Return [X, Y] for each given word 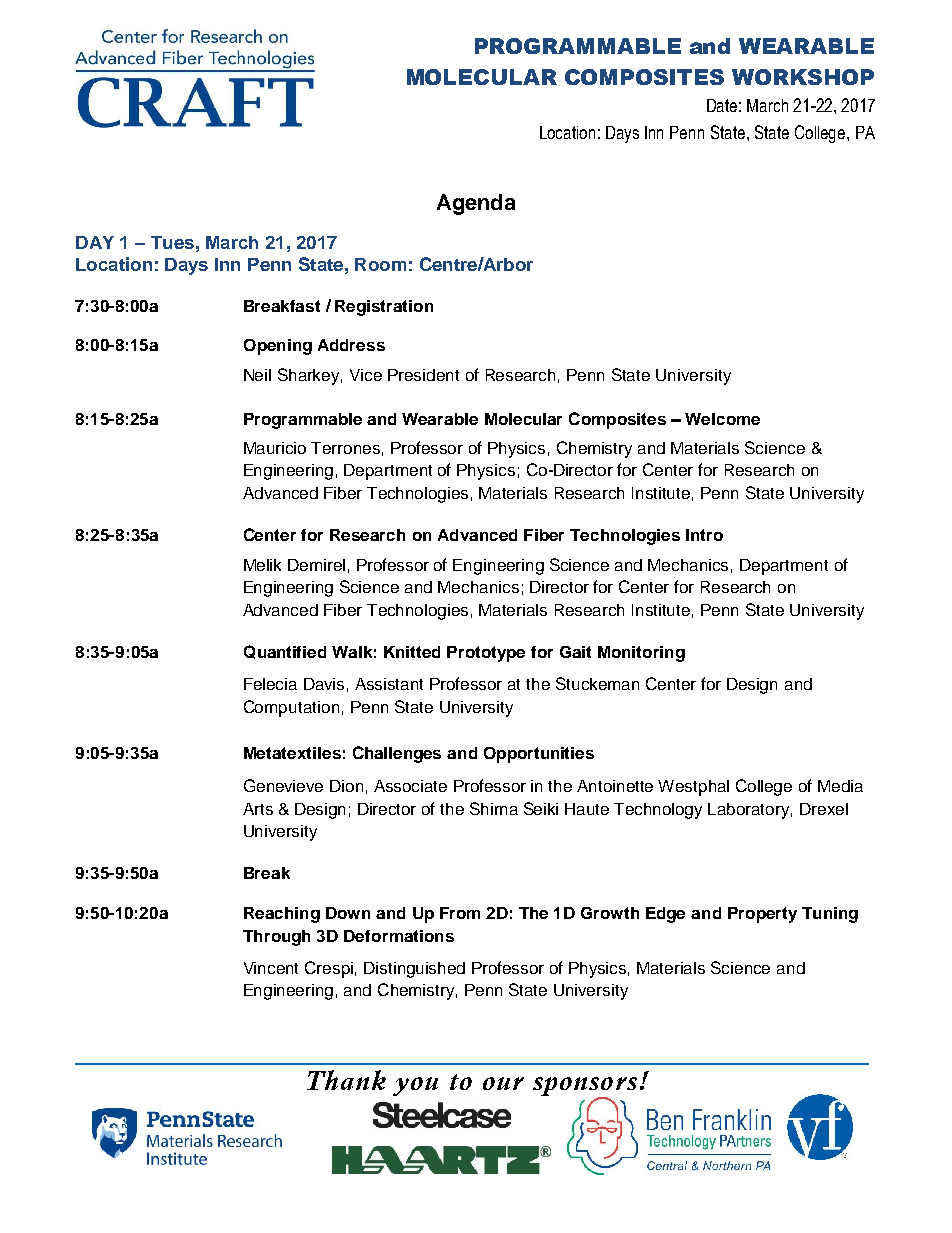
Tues [172, 242]
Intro [704, 535]
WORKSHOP [803, 77]
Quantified [285, 652]
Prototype [486, 654]
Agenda [476, 204]
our [503, 1083]
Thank [346, 1080]
